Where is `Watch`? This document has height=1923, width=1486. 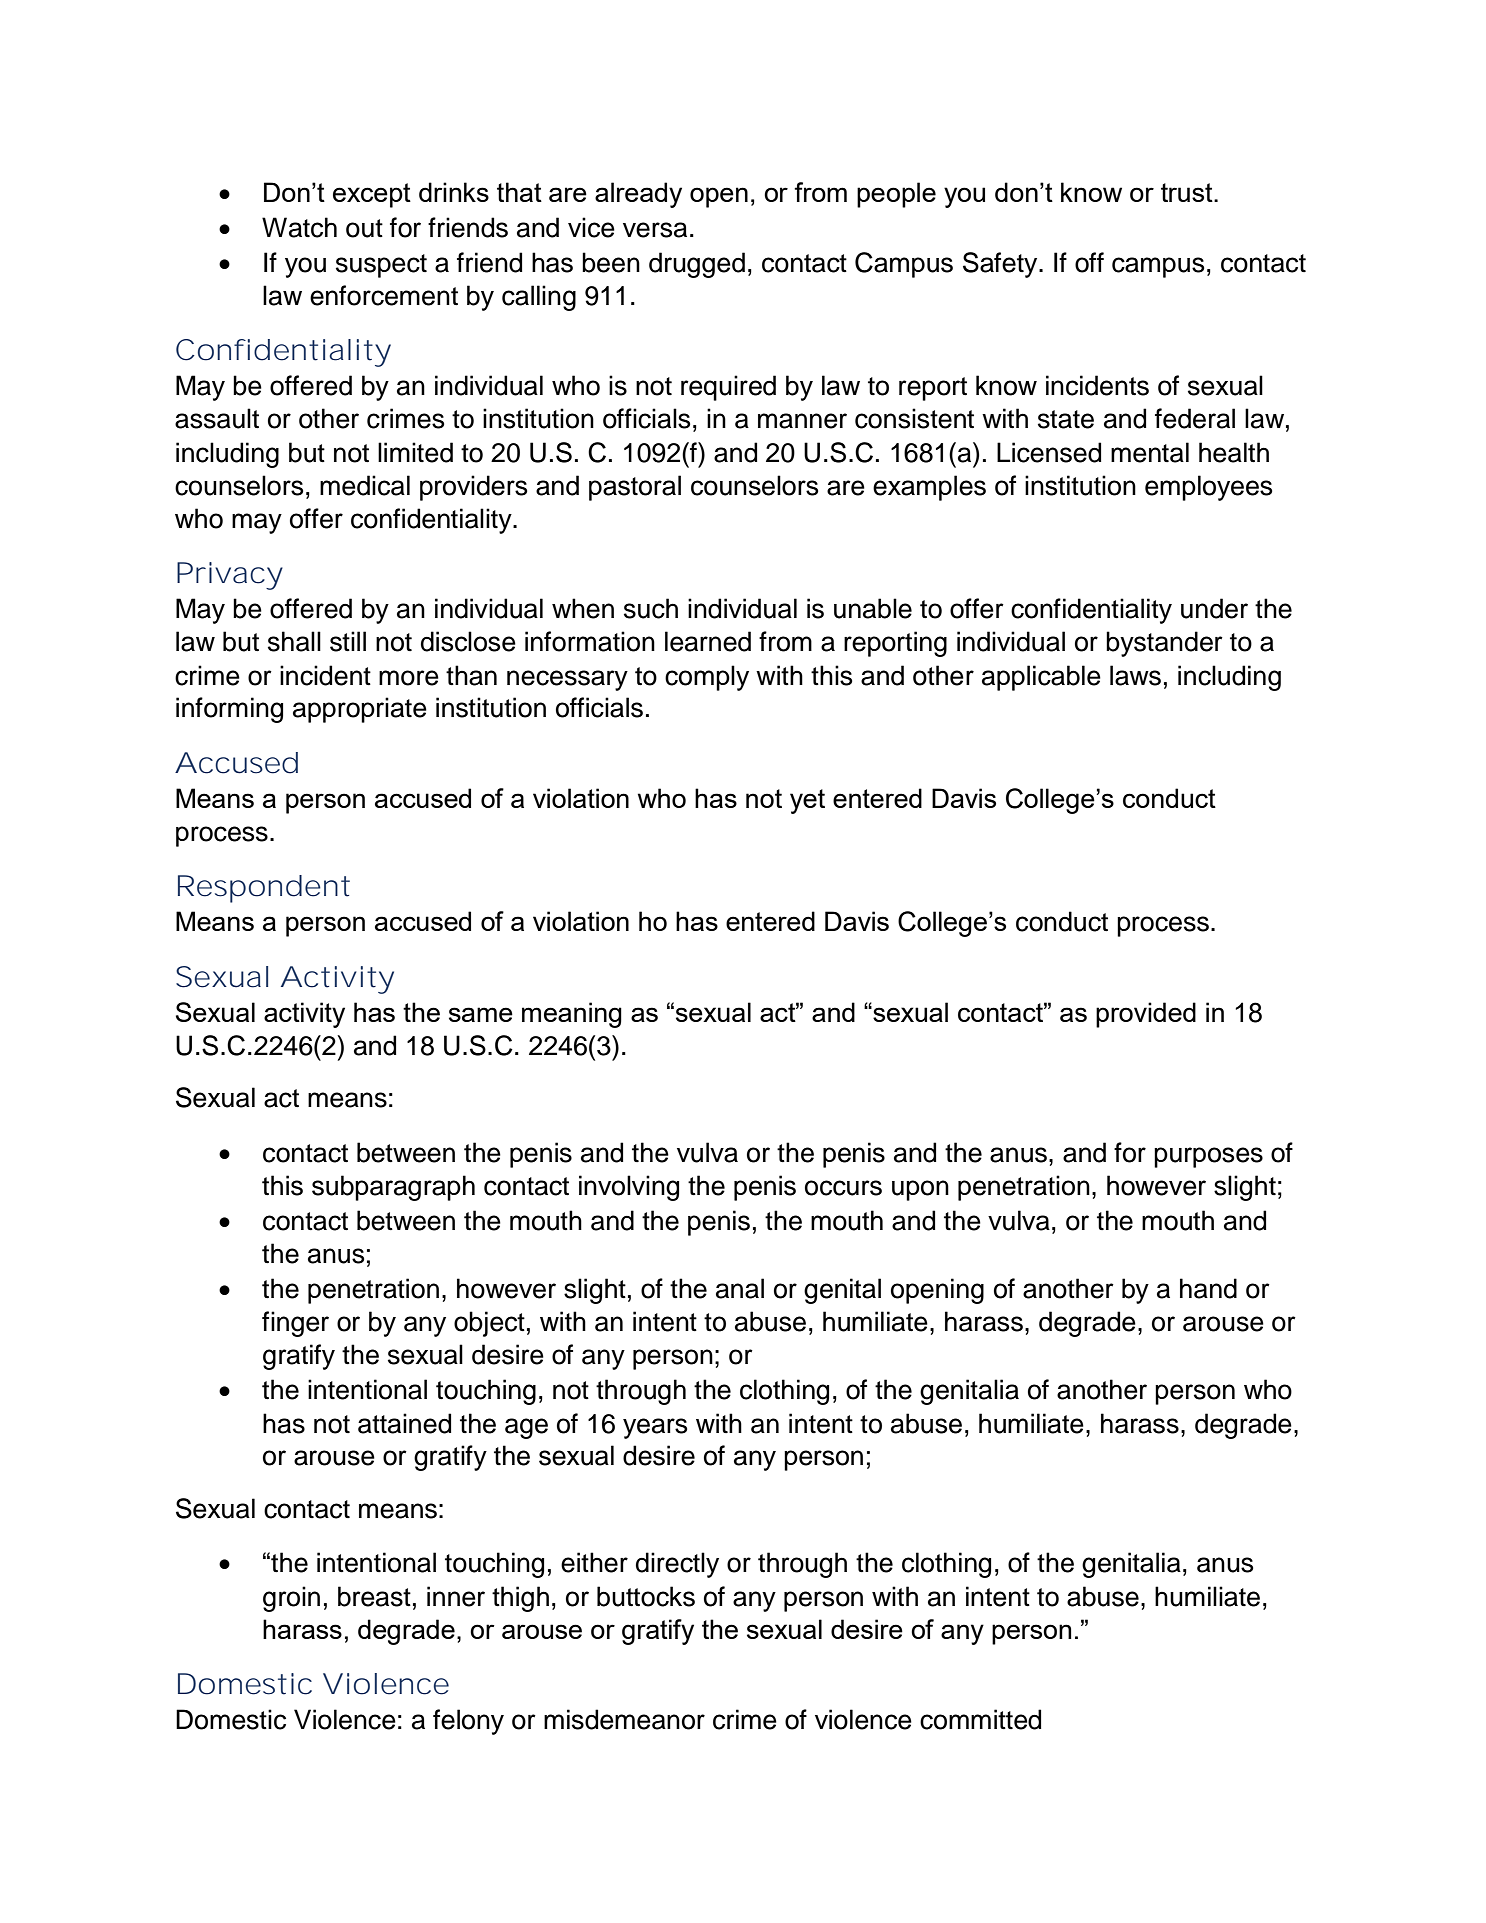
Watch is located at coordinates (299, 227).
